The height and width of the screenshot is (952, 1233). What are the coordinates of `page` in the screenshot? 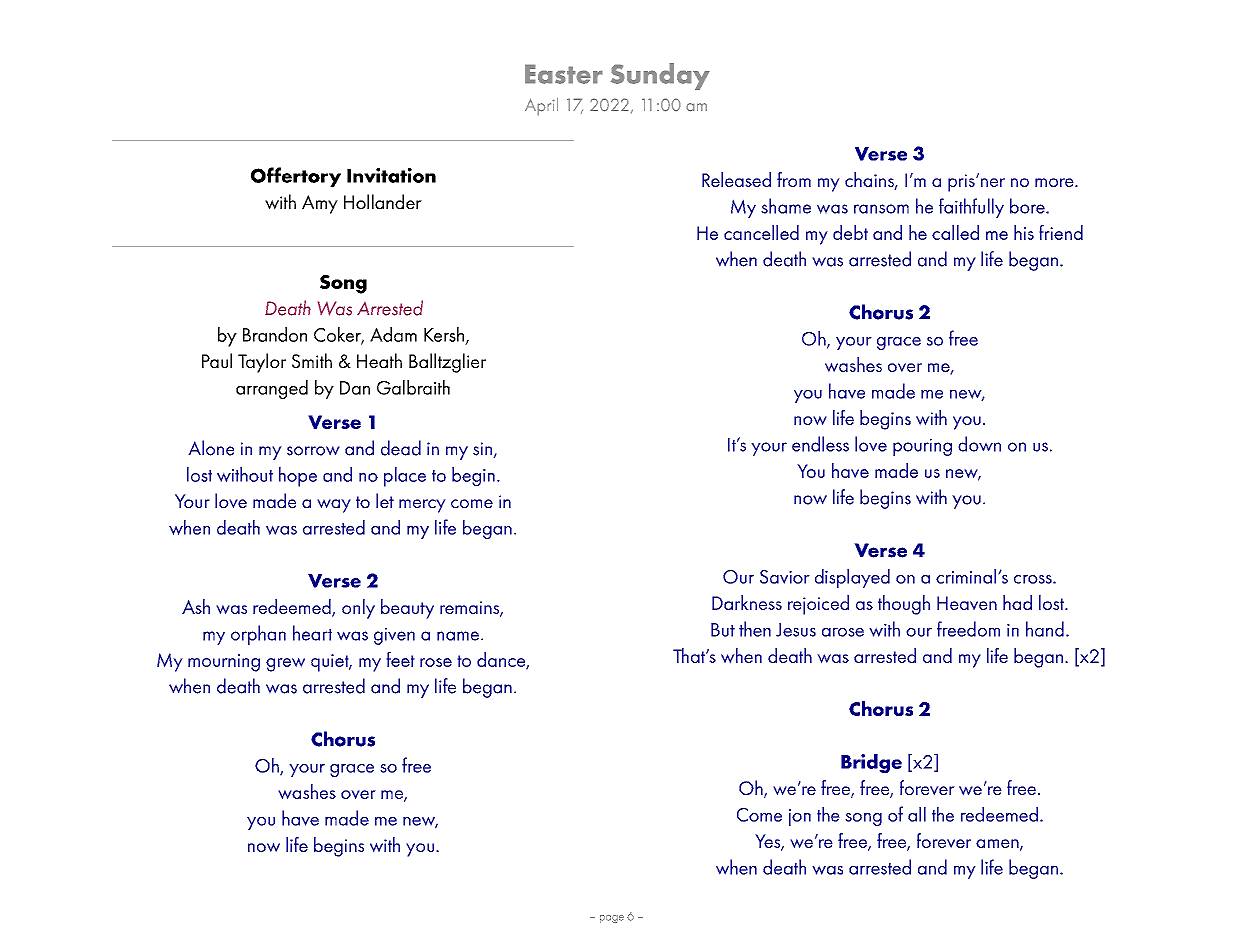 It's located at (612, 919).
